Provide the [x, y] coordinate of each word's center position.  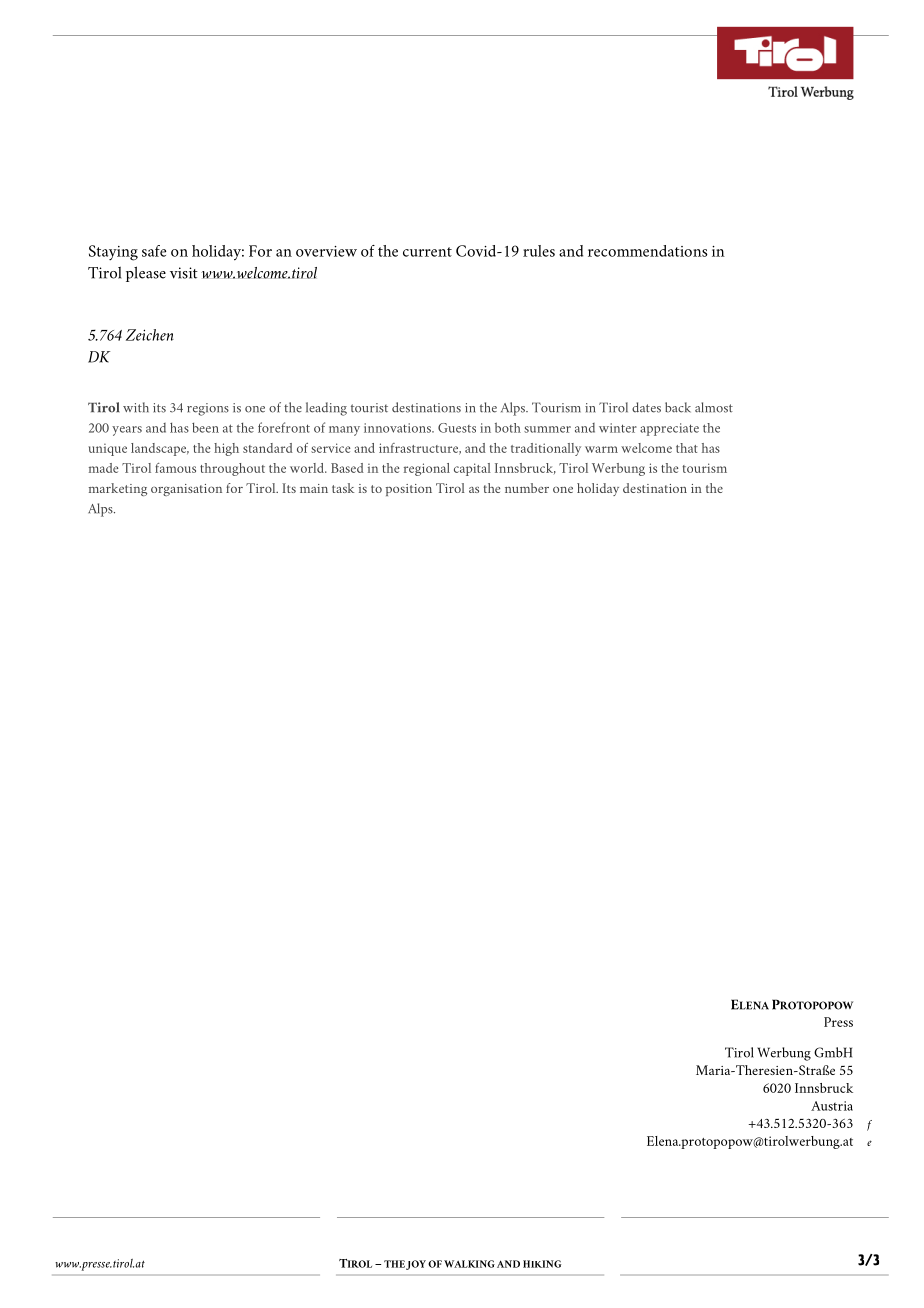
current [427, 252]
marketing [118, 489]
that [687, 448]
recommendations [648, 251]
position [409, 490]
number [527, 488]
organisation [186, 490]
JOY [416, 1265]
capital [472, 469]
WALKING [469, 1264]
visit [184, 273]
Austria [832, 1106]
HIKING [542, 1264]
